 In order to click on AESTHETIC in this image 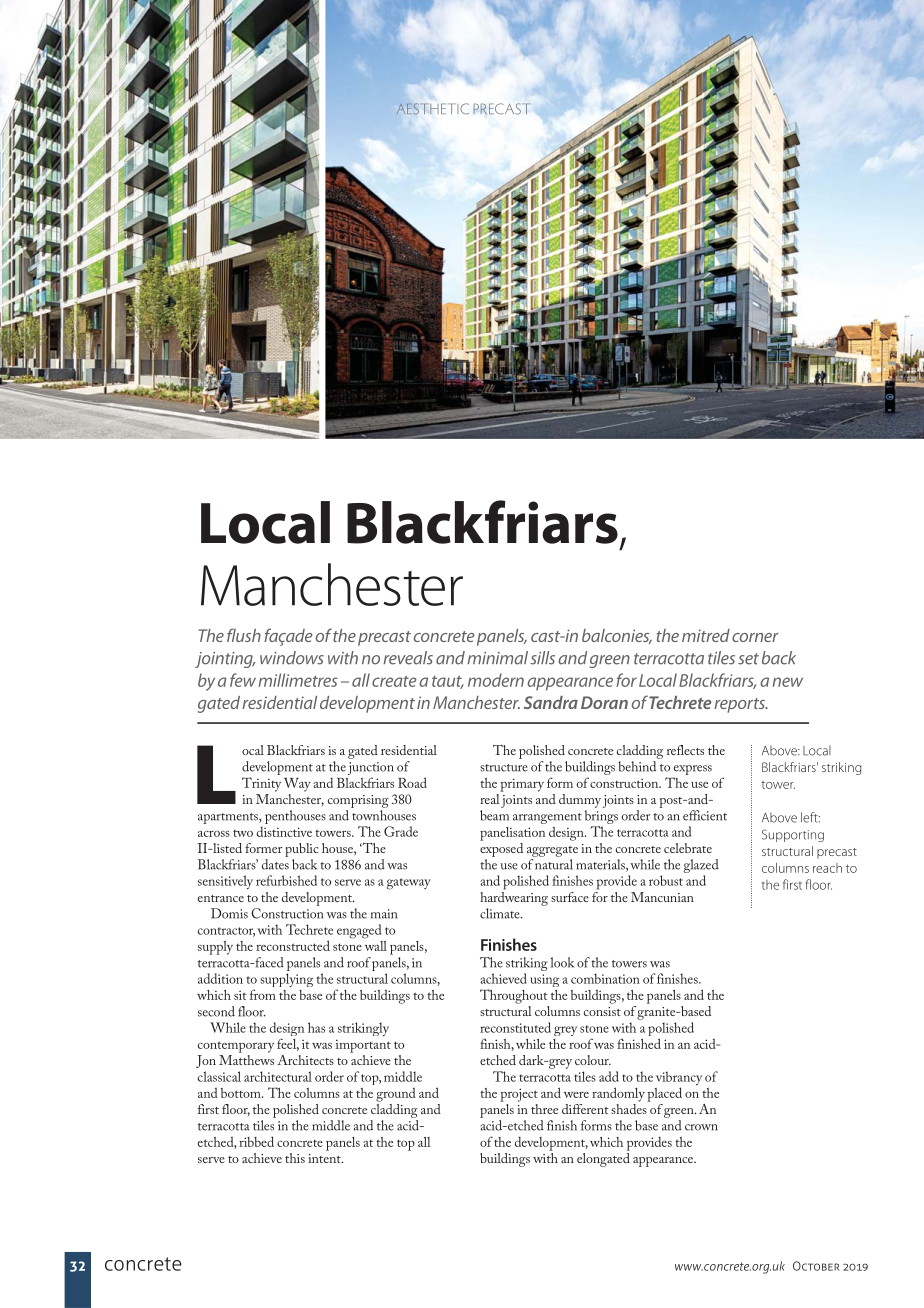, I will do `click(432, 109)`.
